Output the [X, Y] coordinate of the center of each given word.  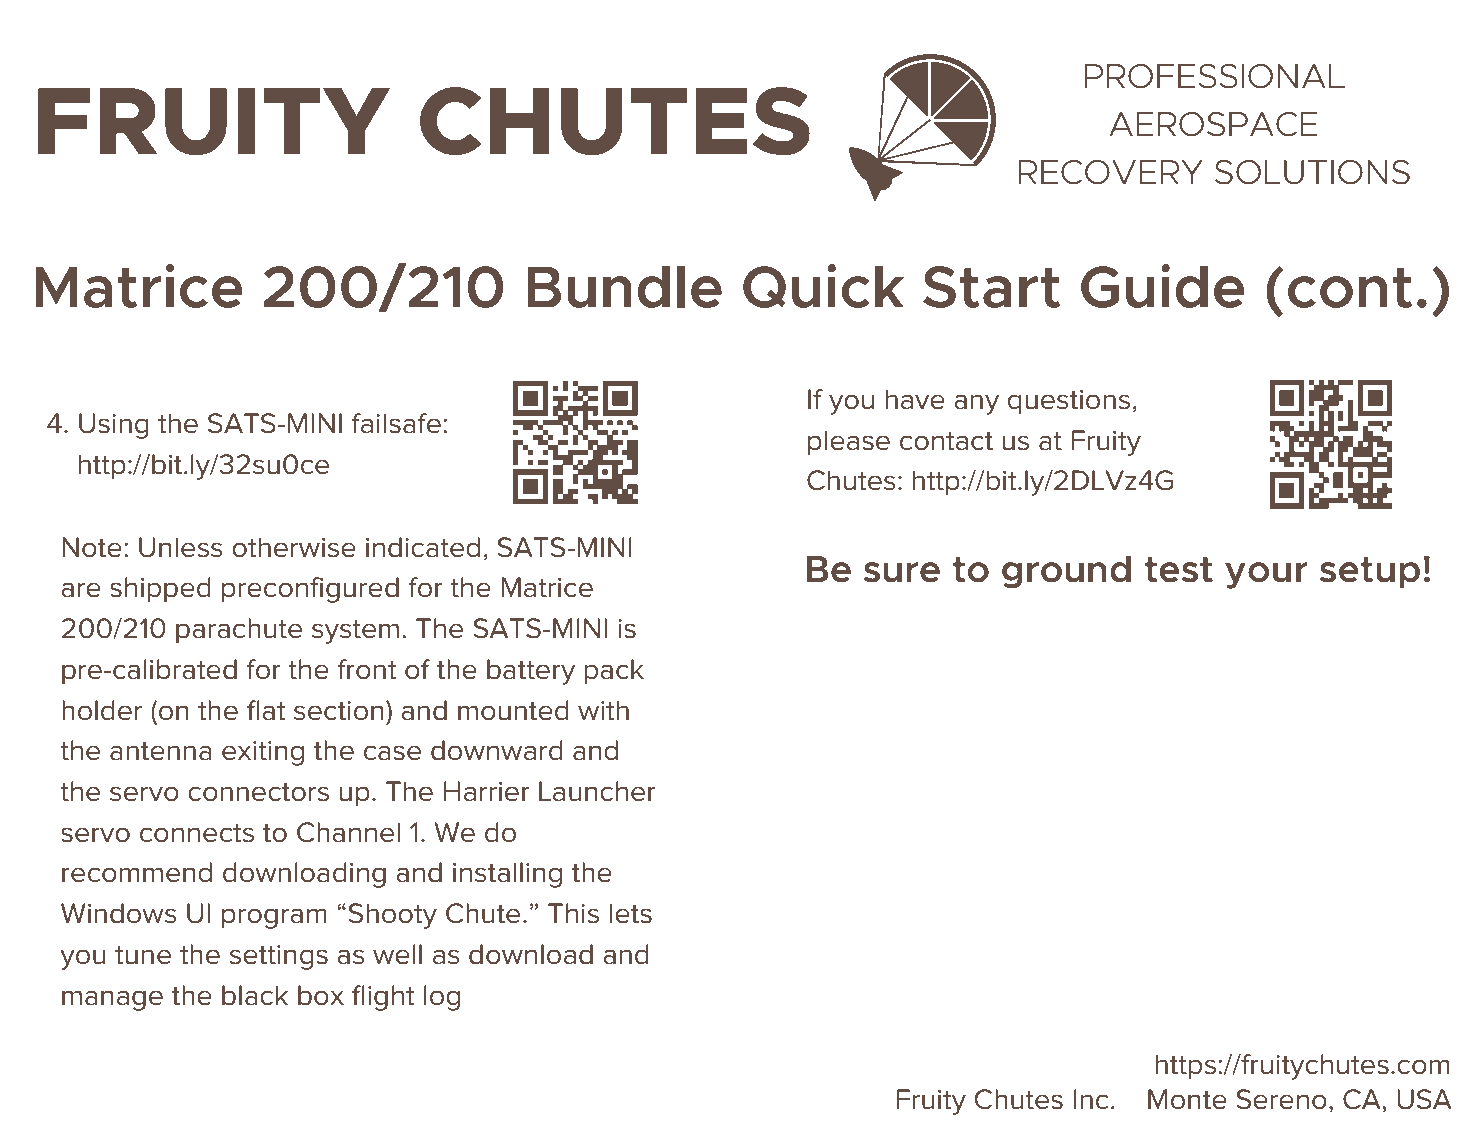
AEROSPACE [1213, 124]
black [255, 995]
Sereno [1281, 1099]
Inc [1091, 1099]
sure [902, 572]
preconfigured [310, 590]
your [1266, 575]
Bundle [624, 287]
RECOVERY [1110, 172]
